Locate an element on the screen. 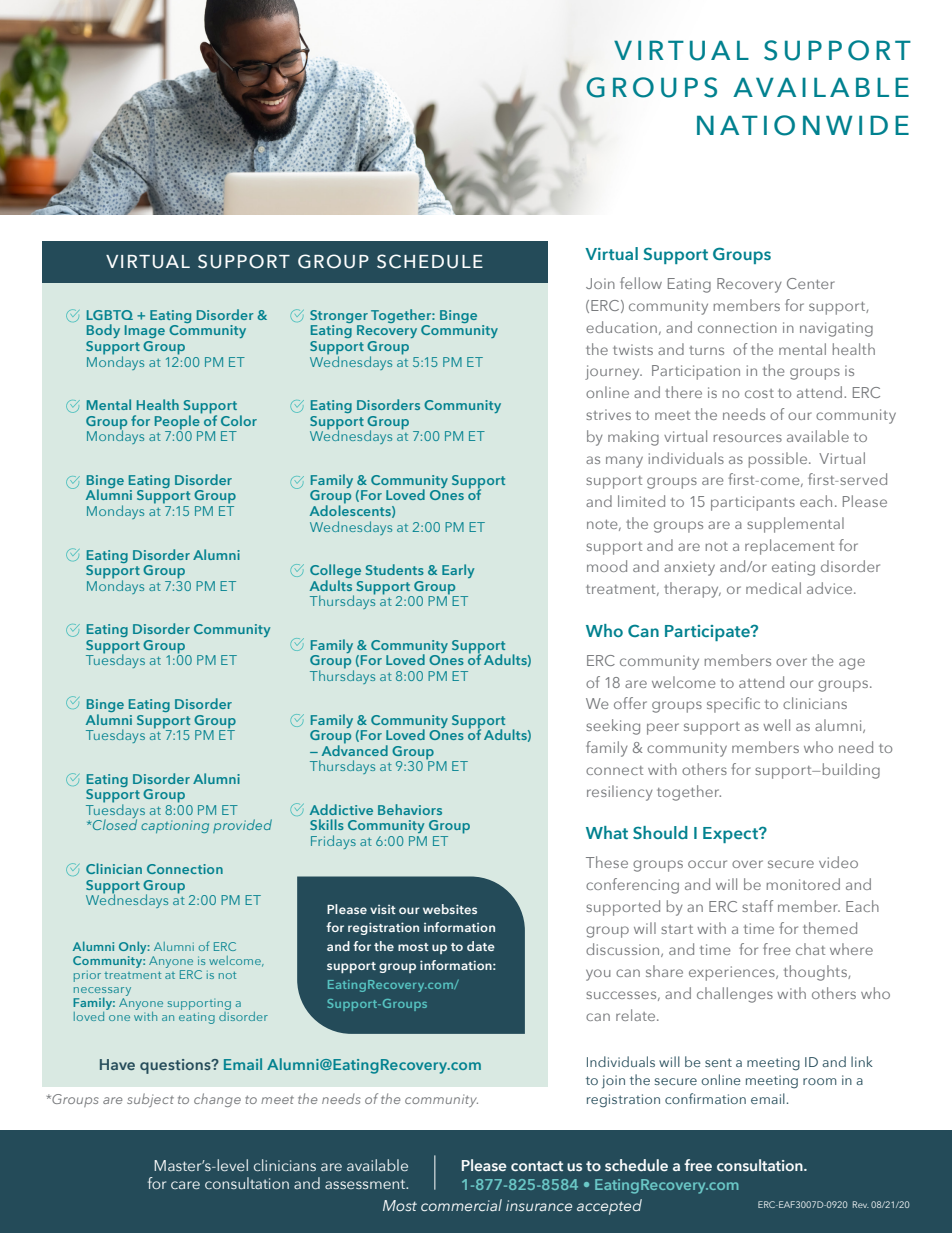  care is located at coordinates (185, 1185).
